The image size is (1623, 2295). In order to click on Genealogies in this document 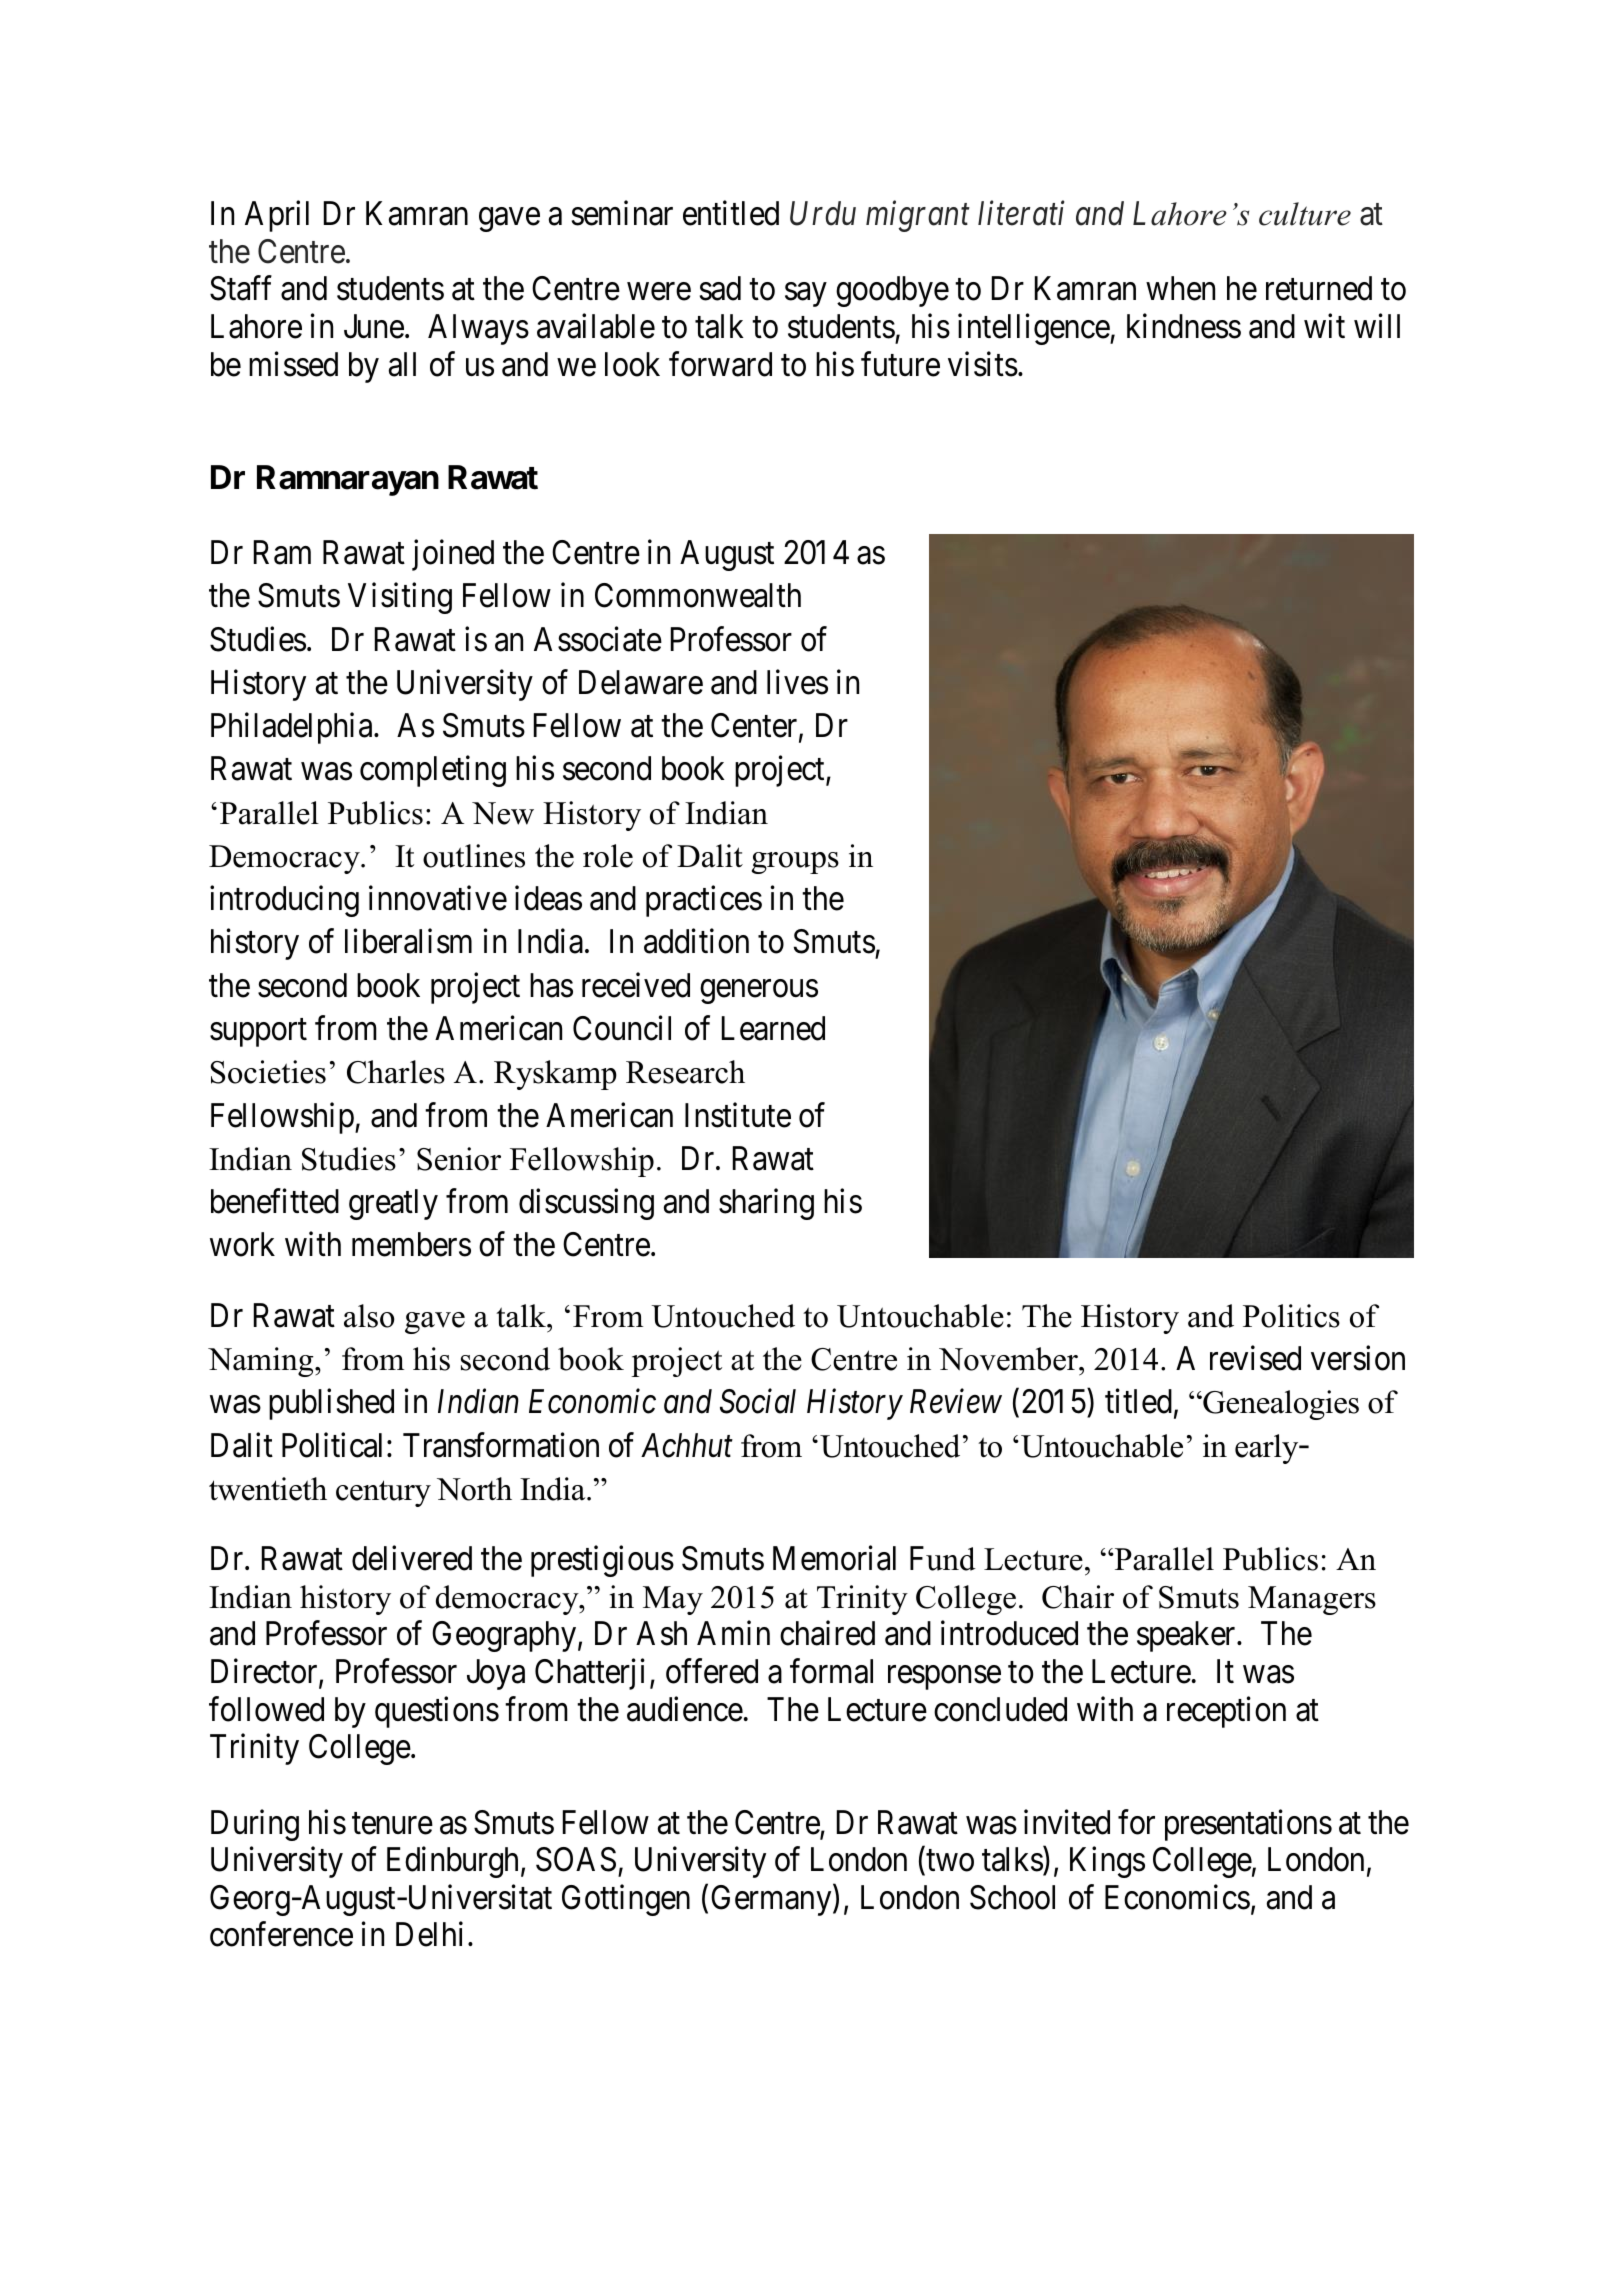, I will do `click(1280, 1405)`.
